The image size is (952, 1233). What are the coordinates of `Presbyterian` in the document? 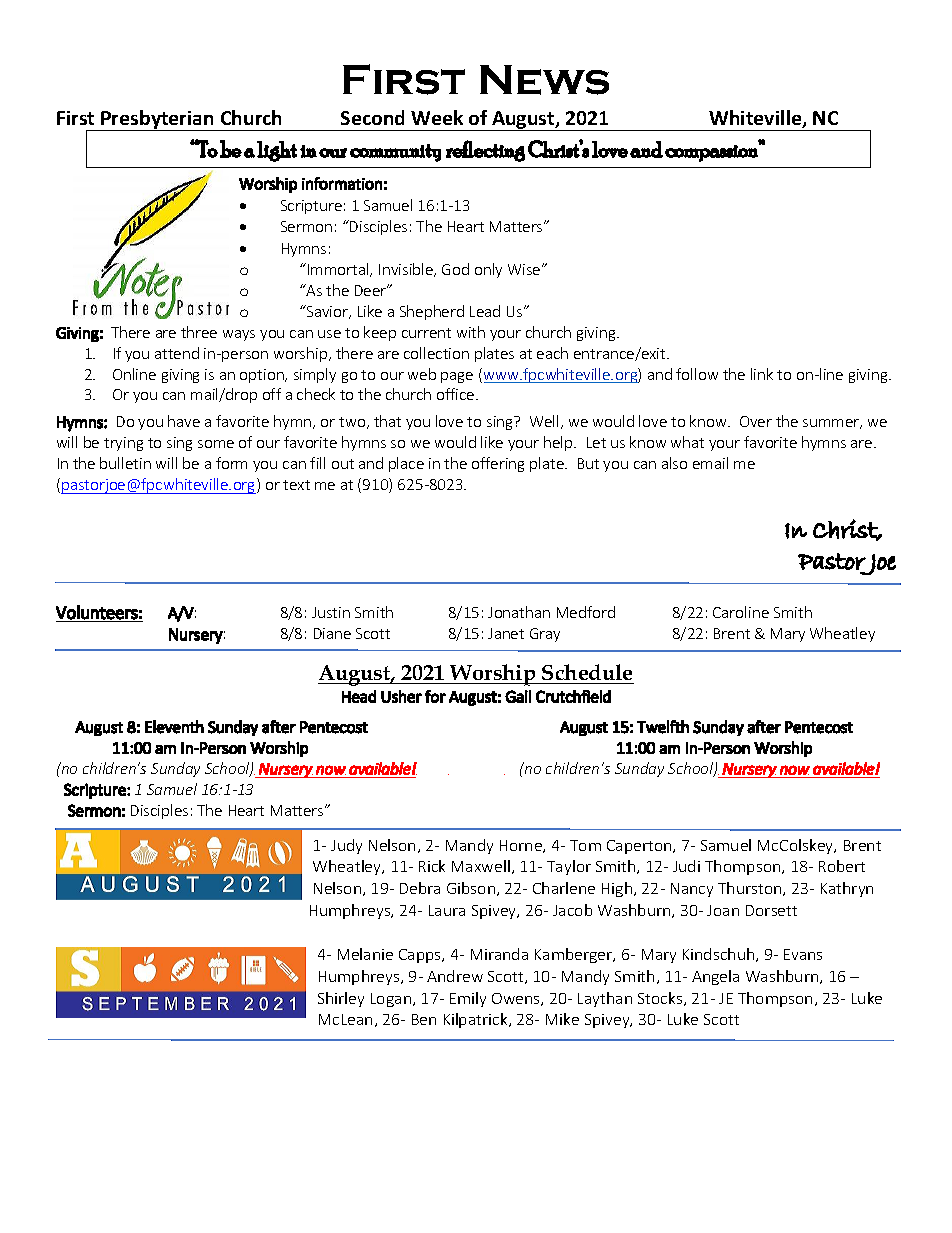 It's located at (157, 120).
